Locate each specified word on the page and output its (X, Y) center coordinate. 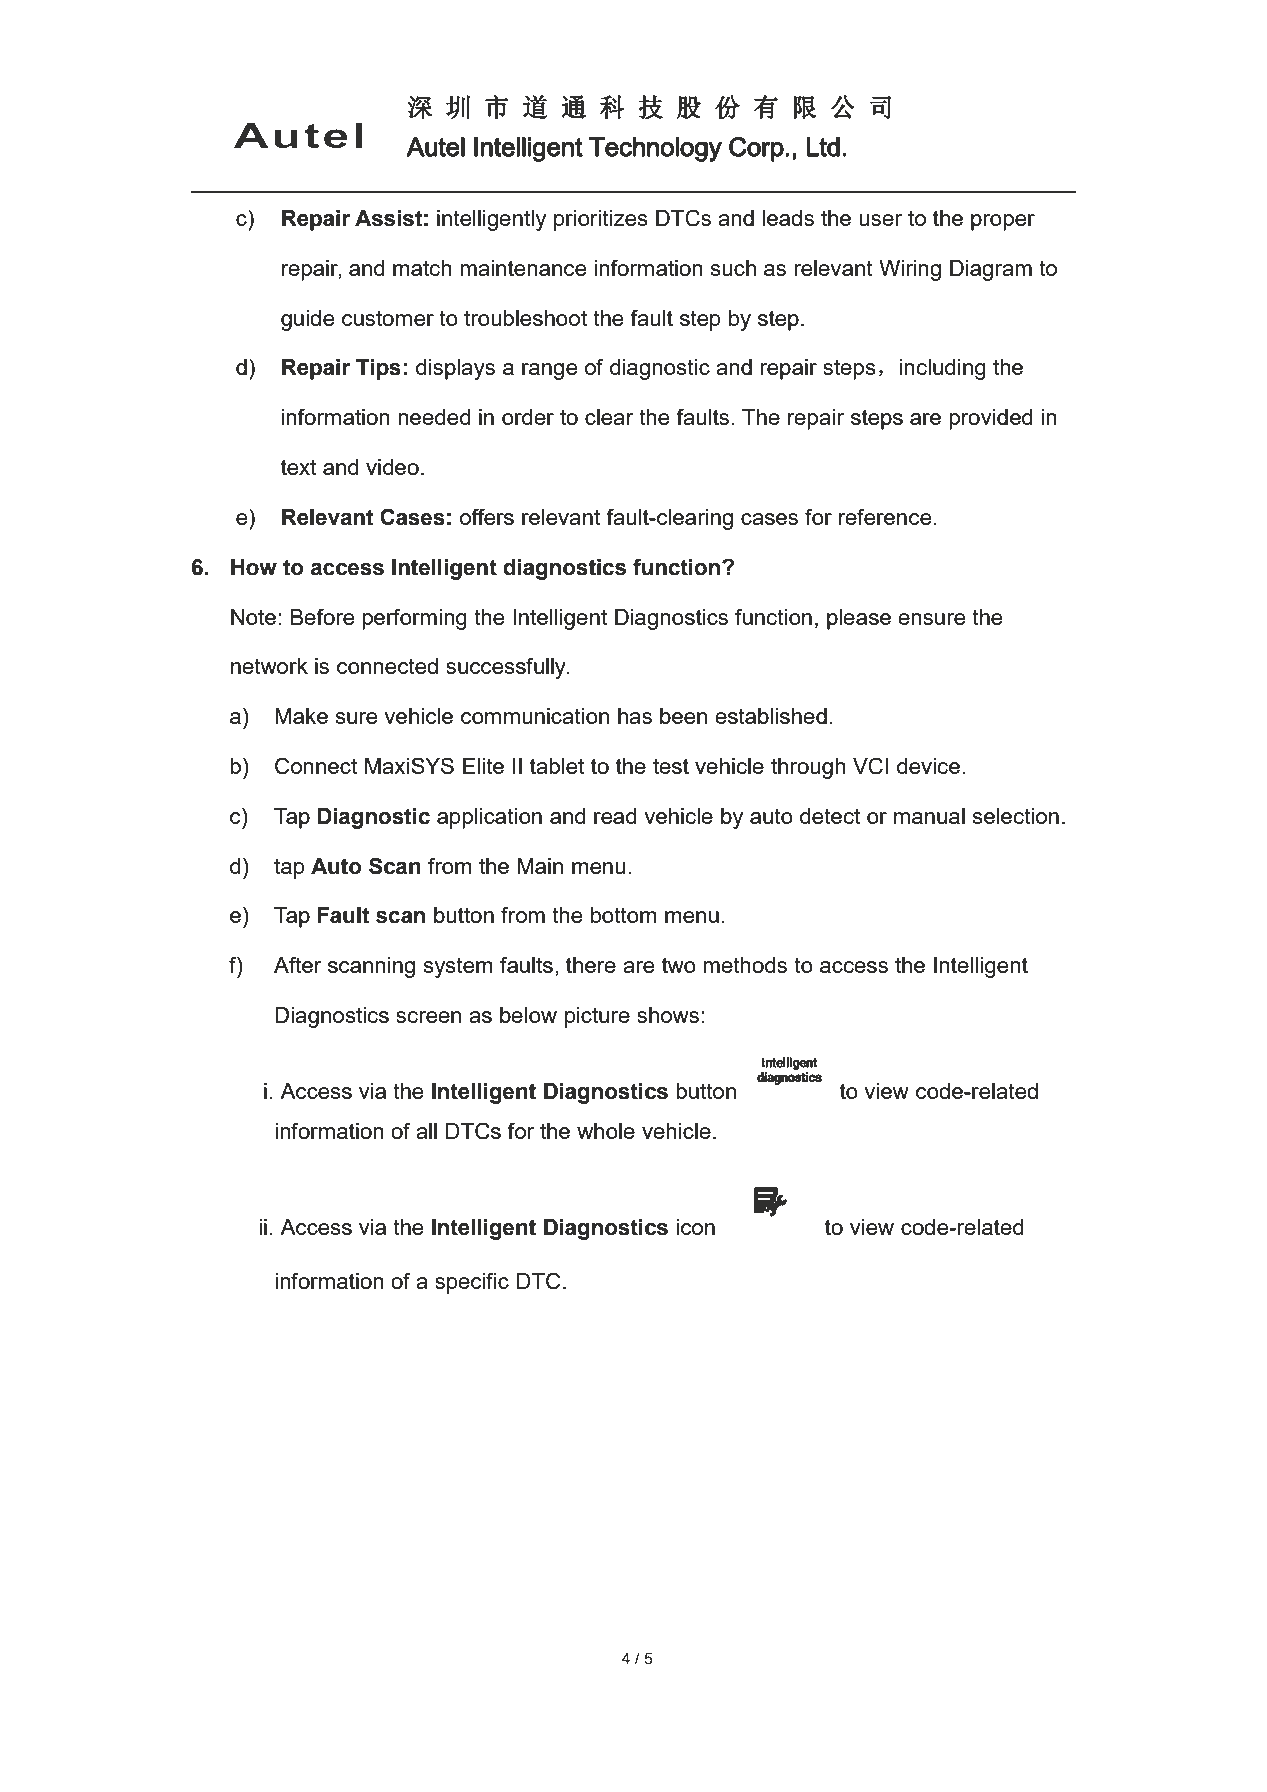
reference (886, 516)
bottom (624, 915)
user (880, 220)
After (297, 964)
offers (487, 516)
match (422, 268)
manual (929, 816)
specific (472, 1283)
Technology (655, 149)
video (392, 467)
